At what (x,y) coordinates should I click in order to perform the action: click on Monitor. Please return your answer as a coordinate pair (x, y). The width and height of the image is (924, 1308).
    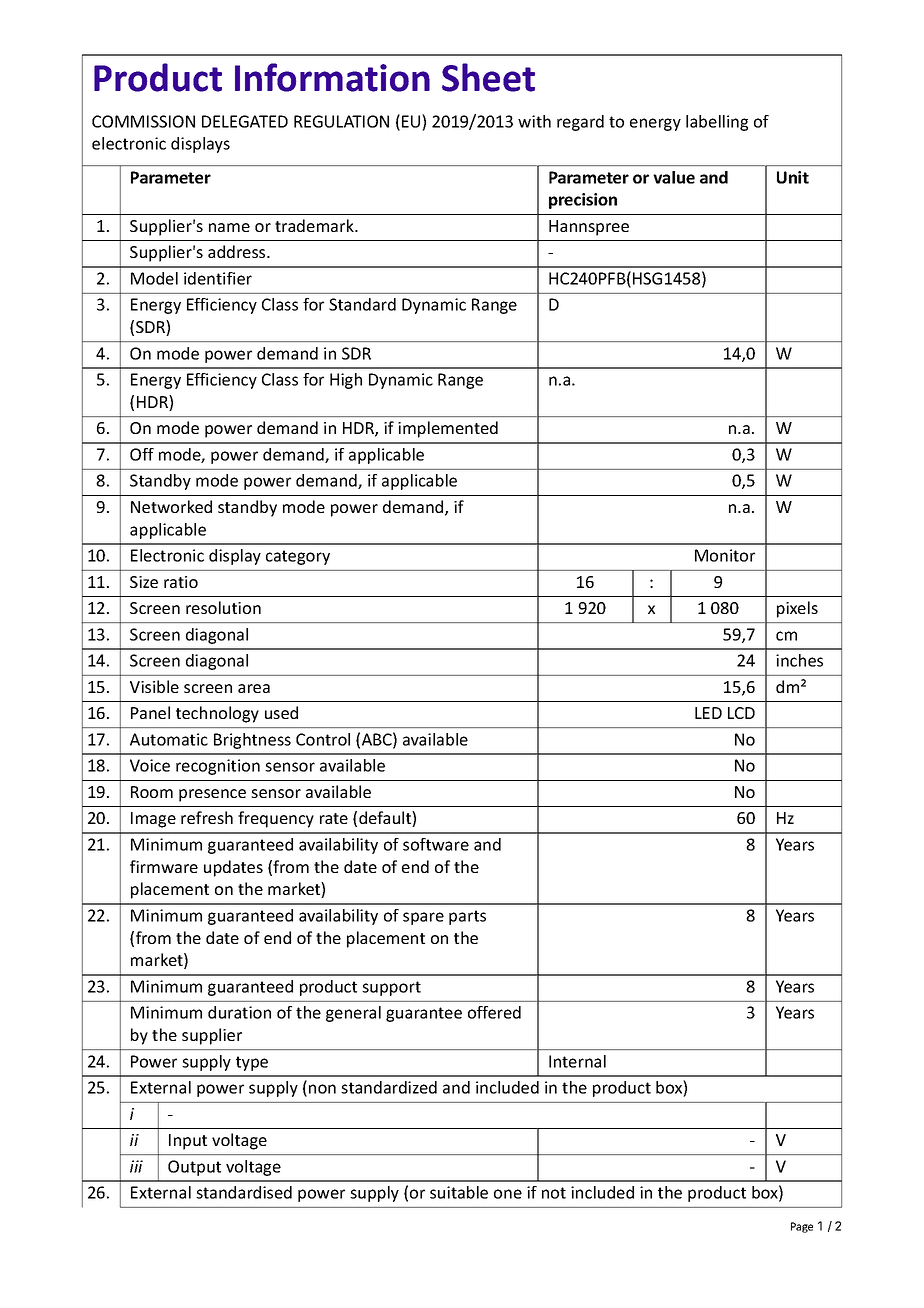
    Looking at the image, I should click on (725, 555).
